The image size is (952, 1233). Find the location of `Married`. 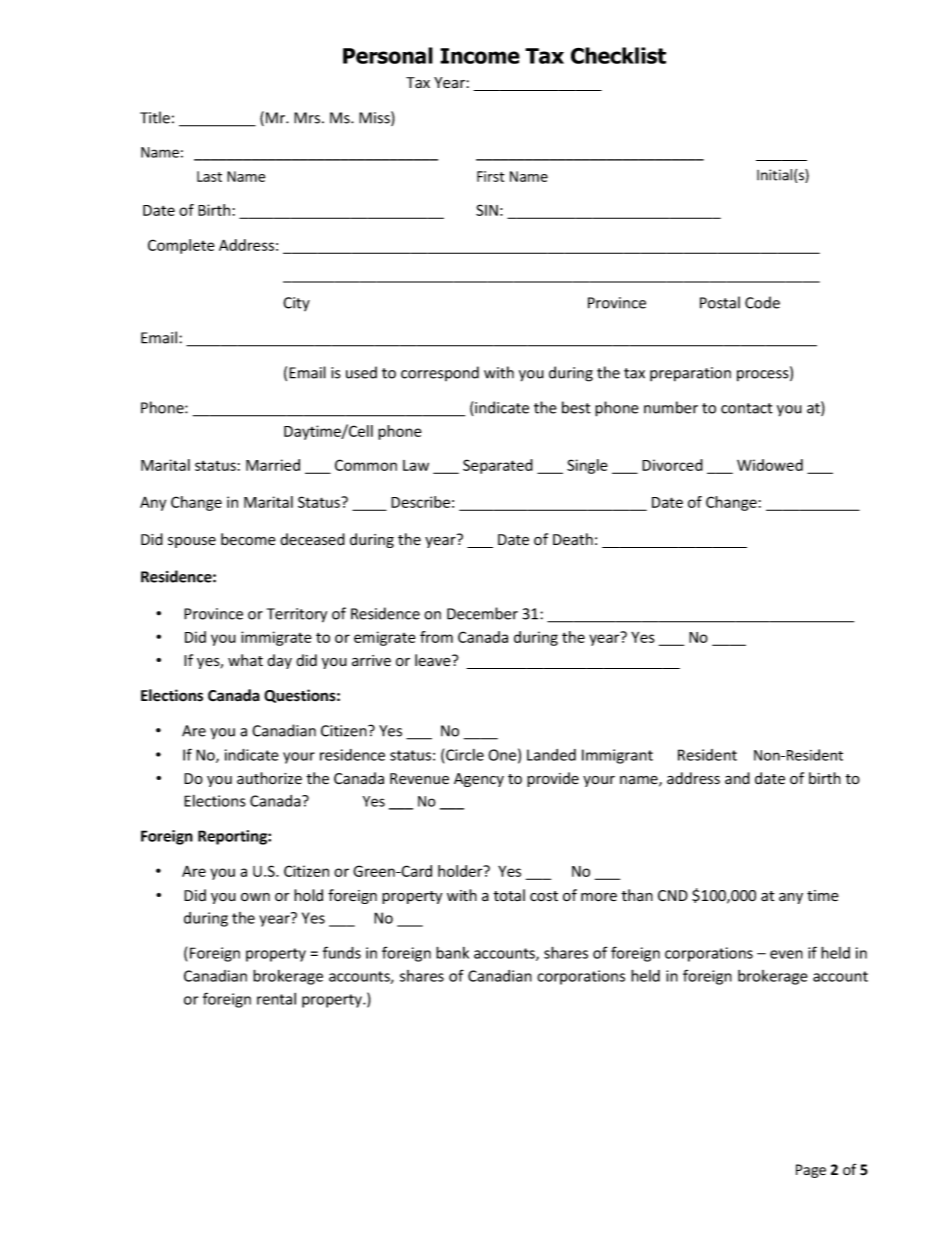

Married is located at coordinates (273, 465).
